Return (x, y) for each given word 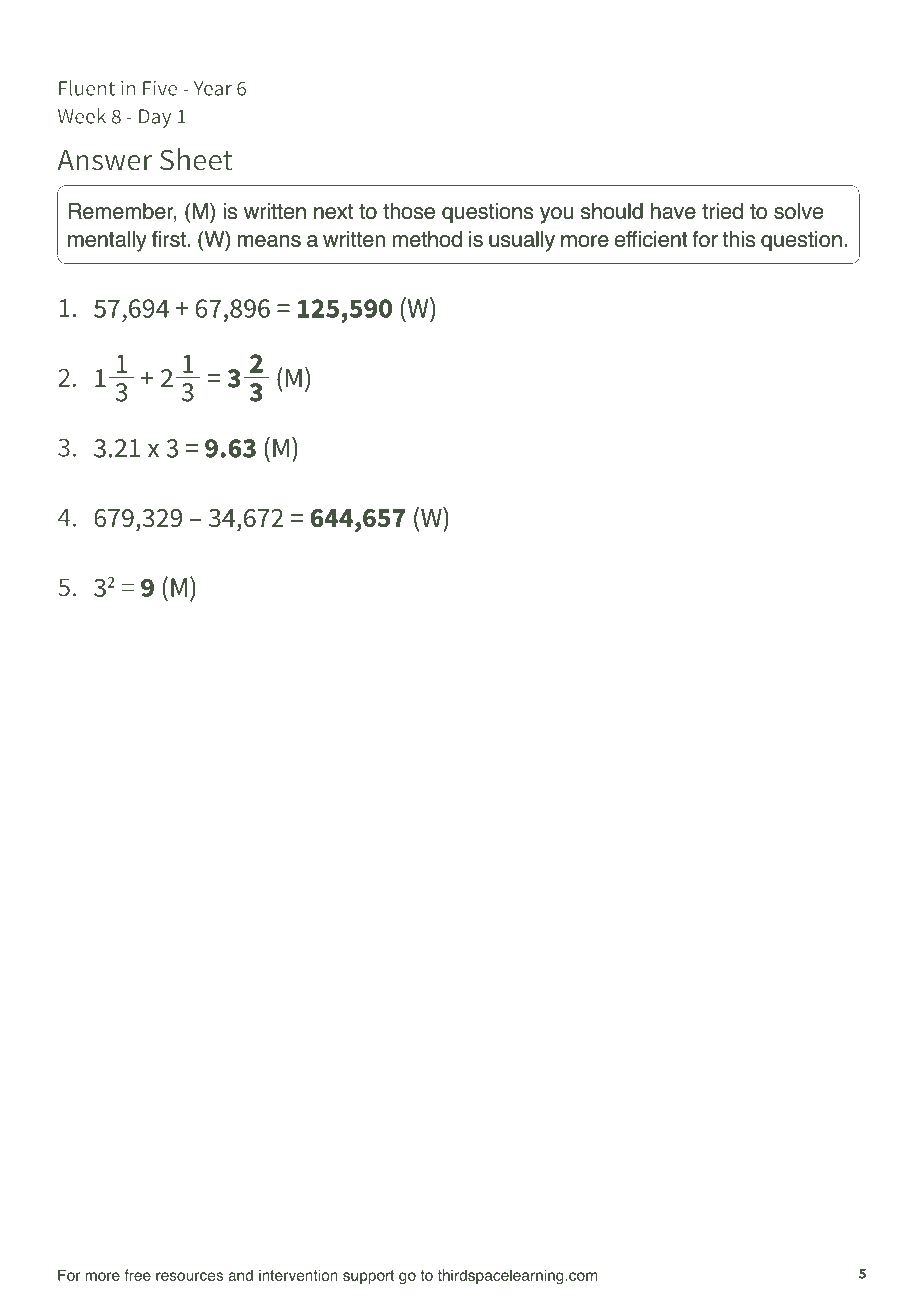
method (427, 239)
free (138, 1275)
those (409, 211)
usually (522, 241)
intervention (298, 1275)
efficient (651, 239)
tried (722, 211)
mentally (107, 241)
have (673, 211)
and (240, 1275)
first (169, 239)
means (269, 241)
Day (155, 118)
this (739, 239)
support (368, 1277)
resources (189, 1276)
